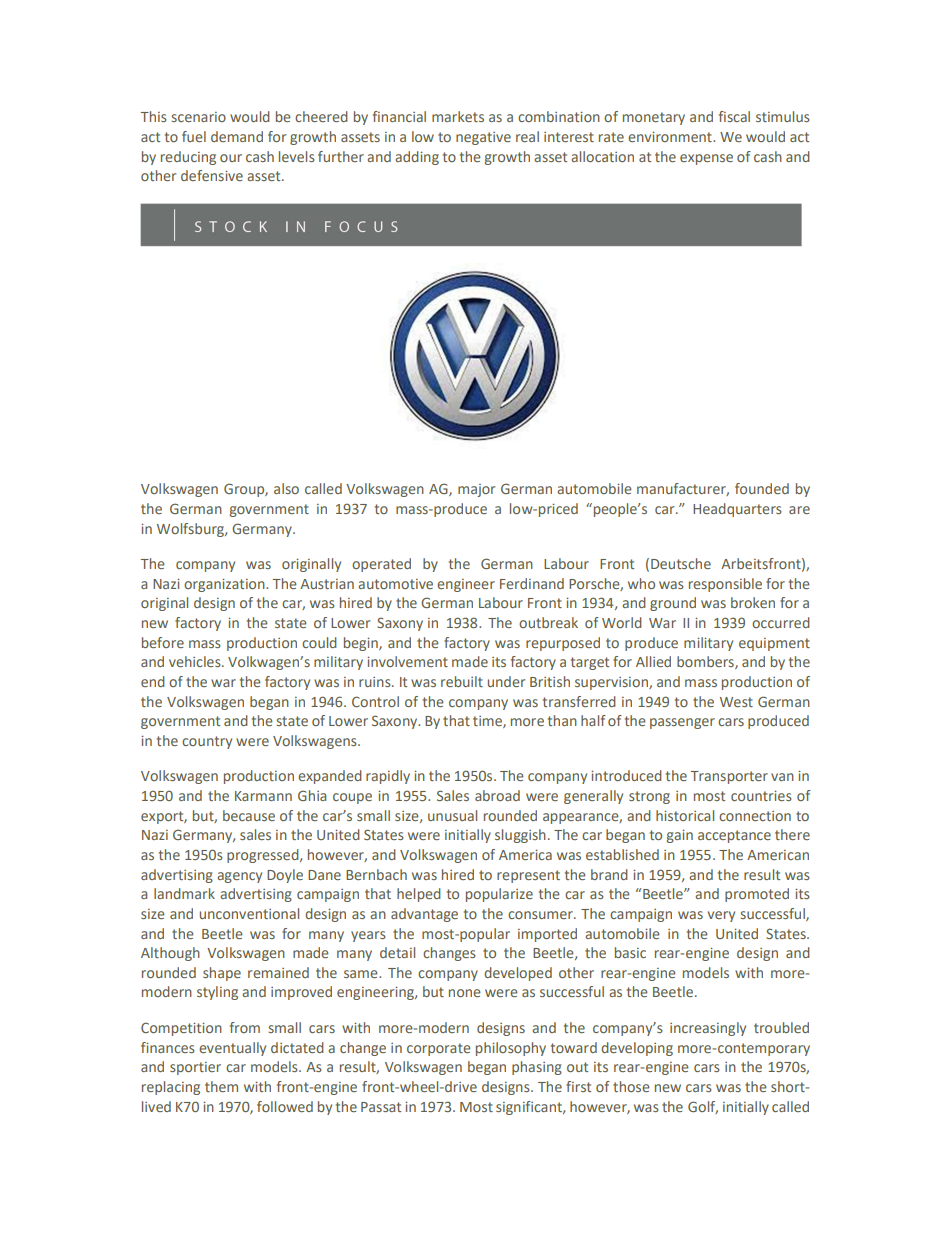  What do you see at coordinates (511, 1049) in the document?
I see `philosophy` at bounding box center [511, 1049].
